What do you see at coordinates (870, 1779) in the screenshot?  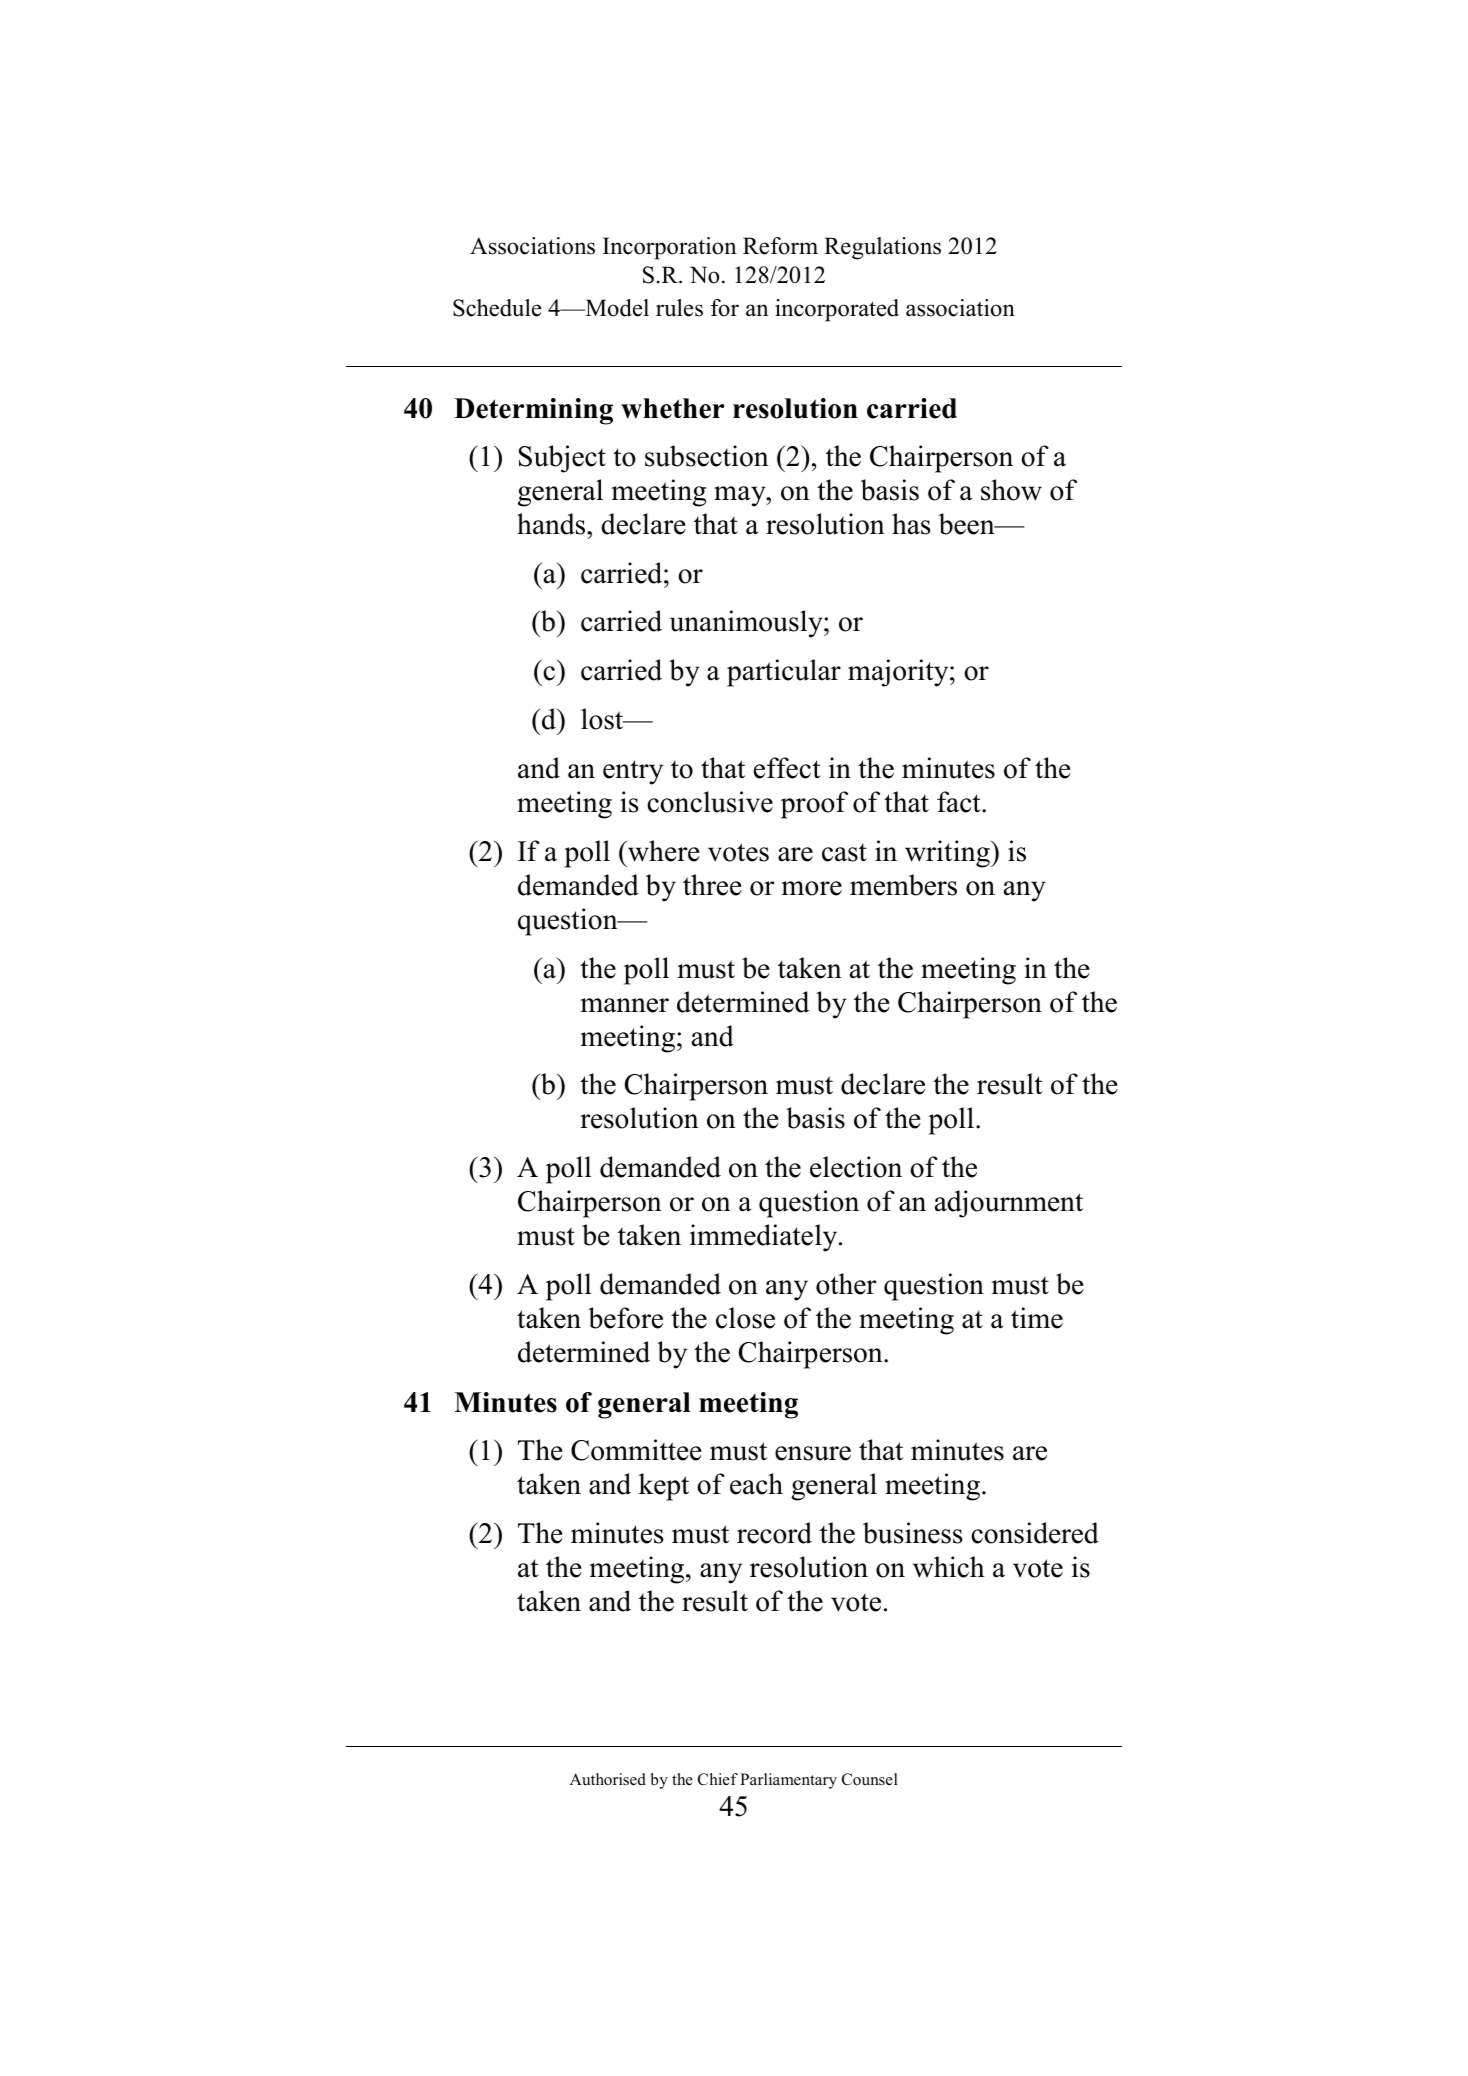 I see `Counsel` at bounding box center [870, 1779].
